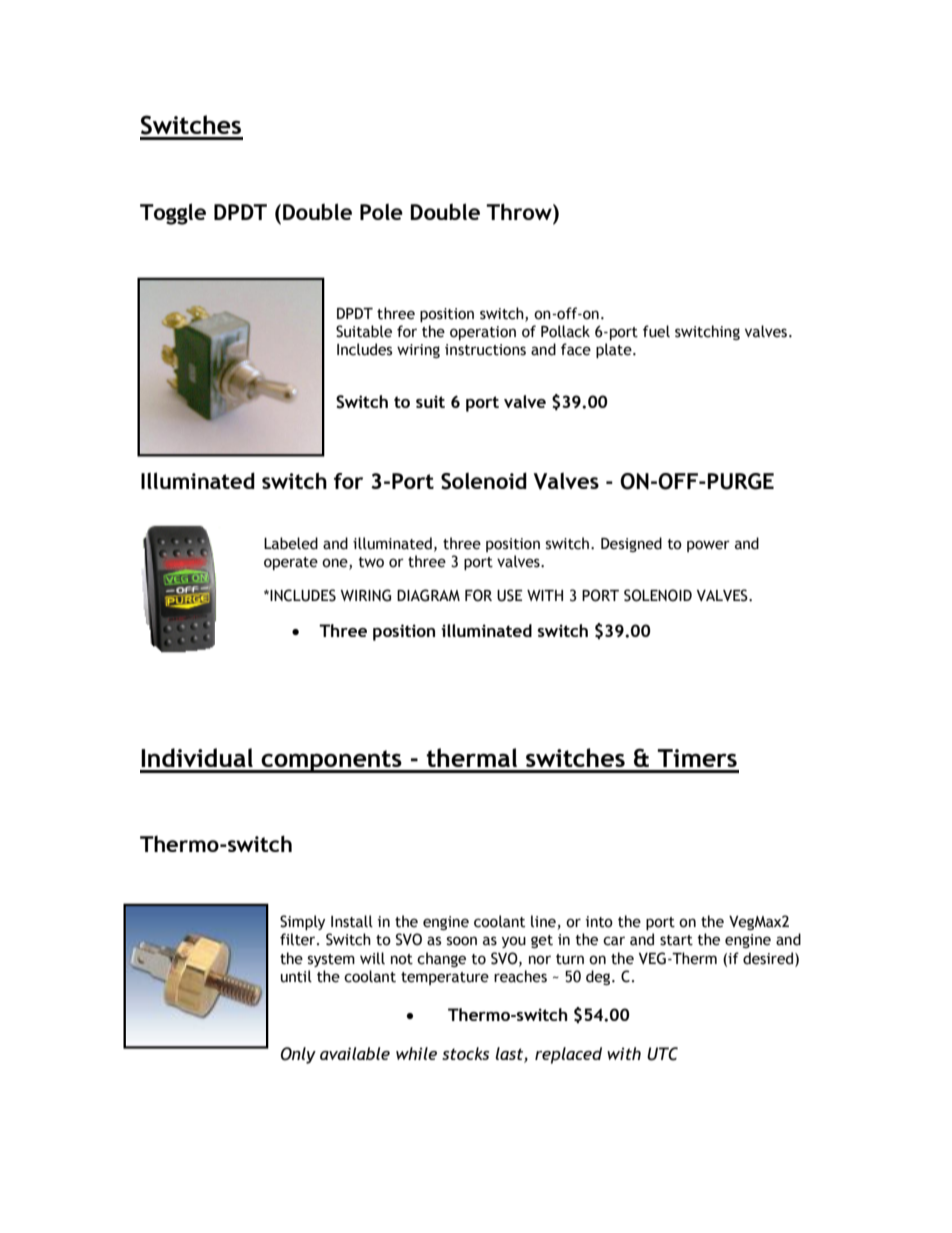 The image size is (952, 1233). I want to click on operate, so click(291, 563).
